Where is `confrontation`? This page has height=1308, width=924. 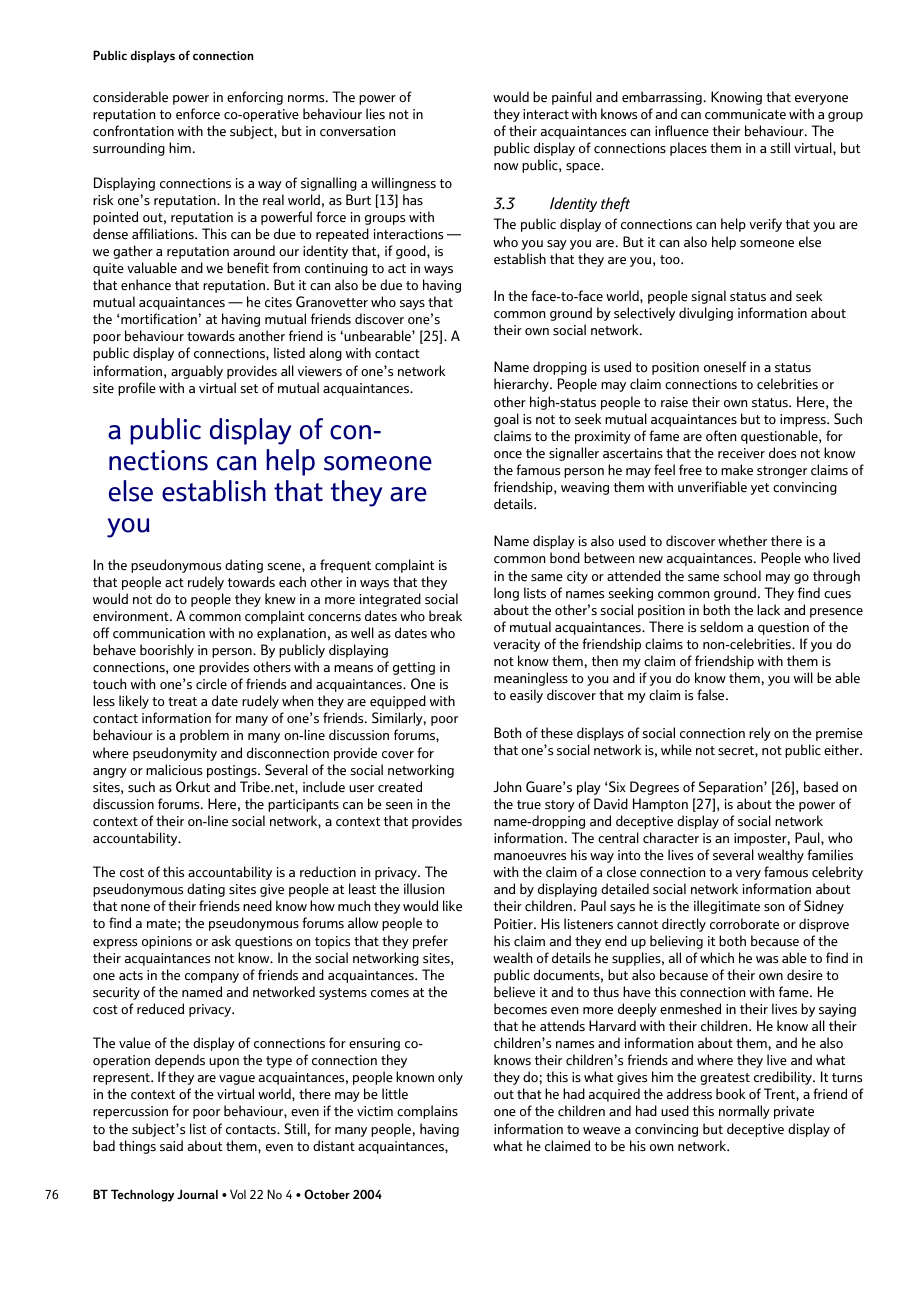
confrontation is located at coordinates (133, 131).
